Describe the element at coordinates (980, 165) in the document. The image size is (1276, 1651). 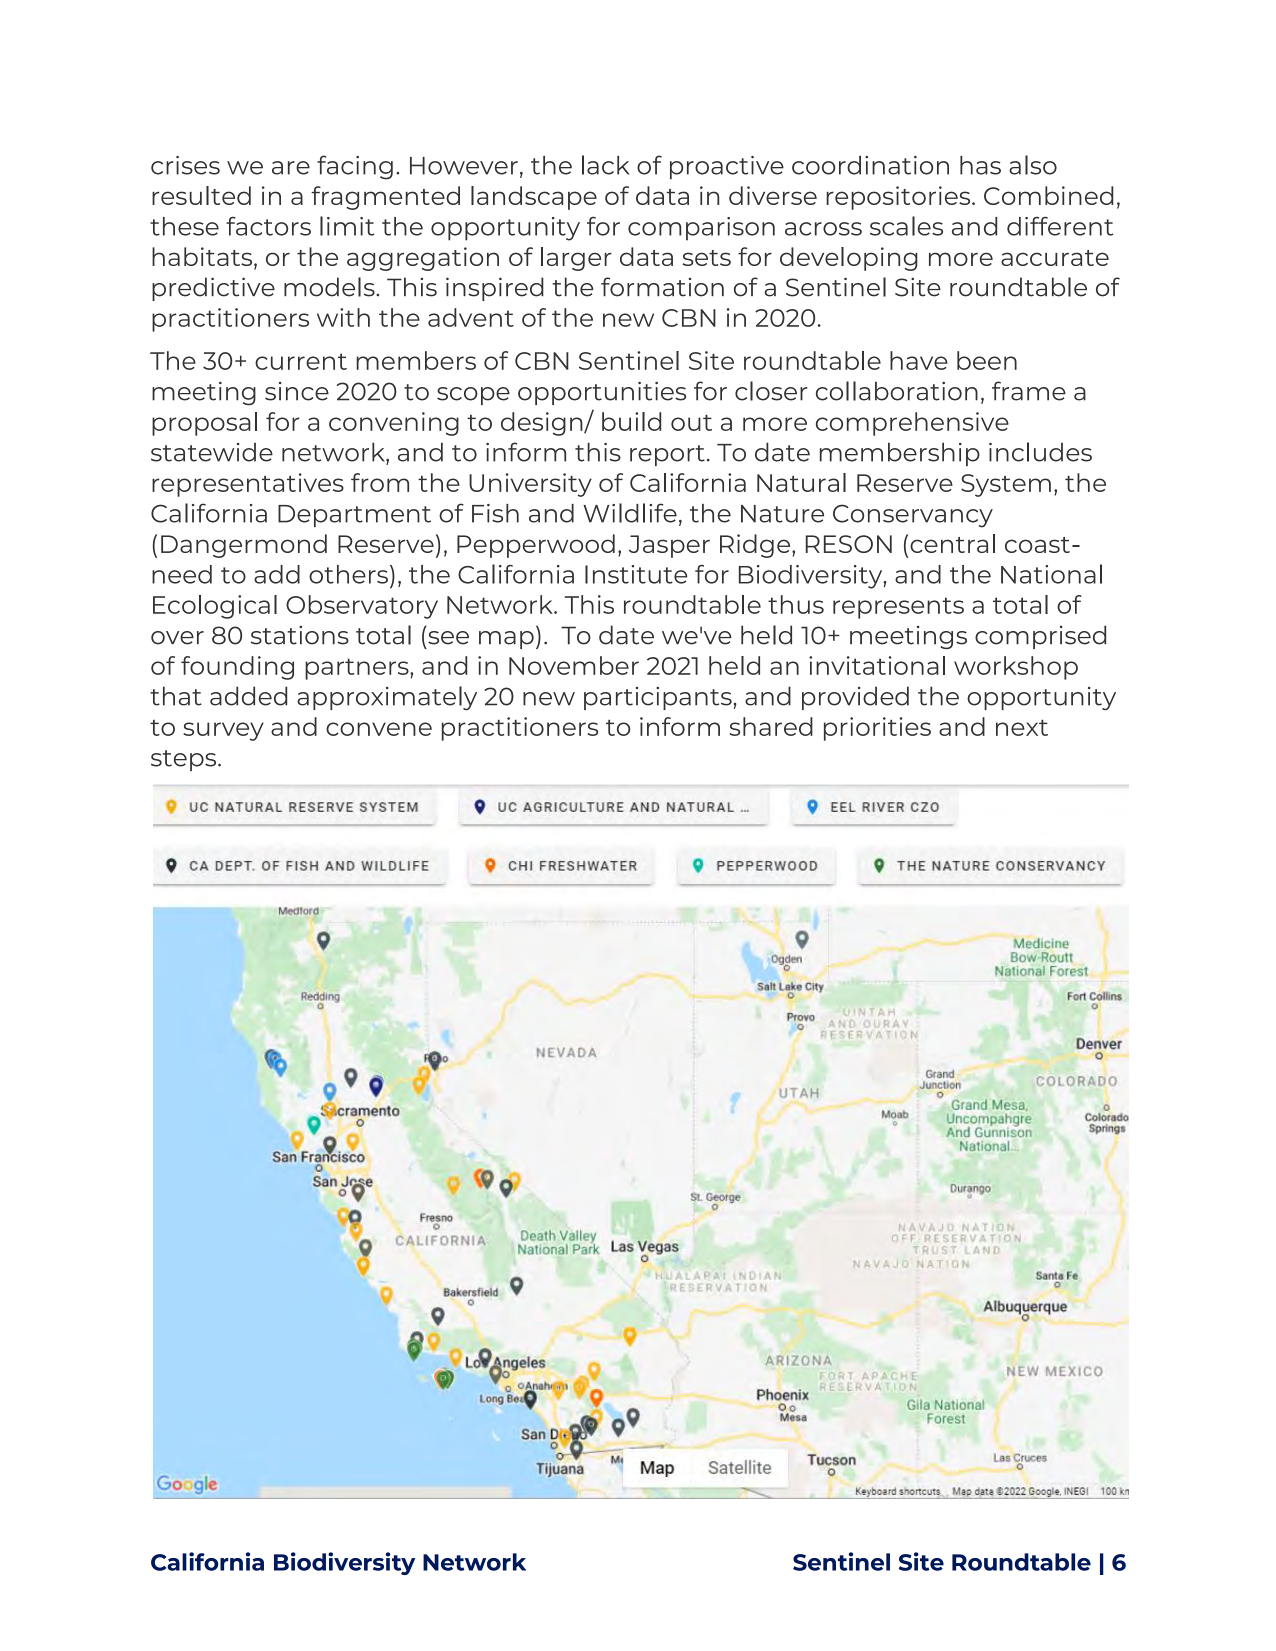
I see `has` at that location.
